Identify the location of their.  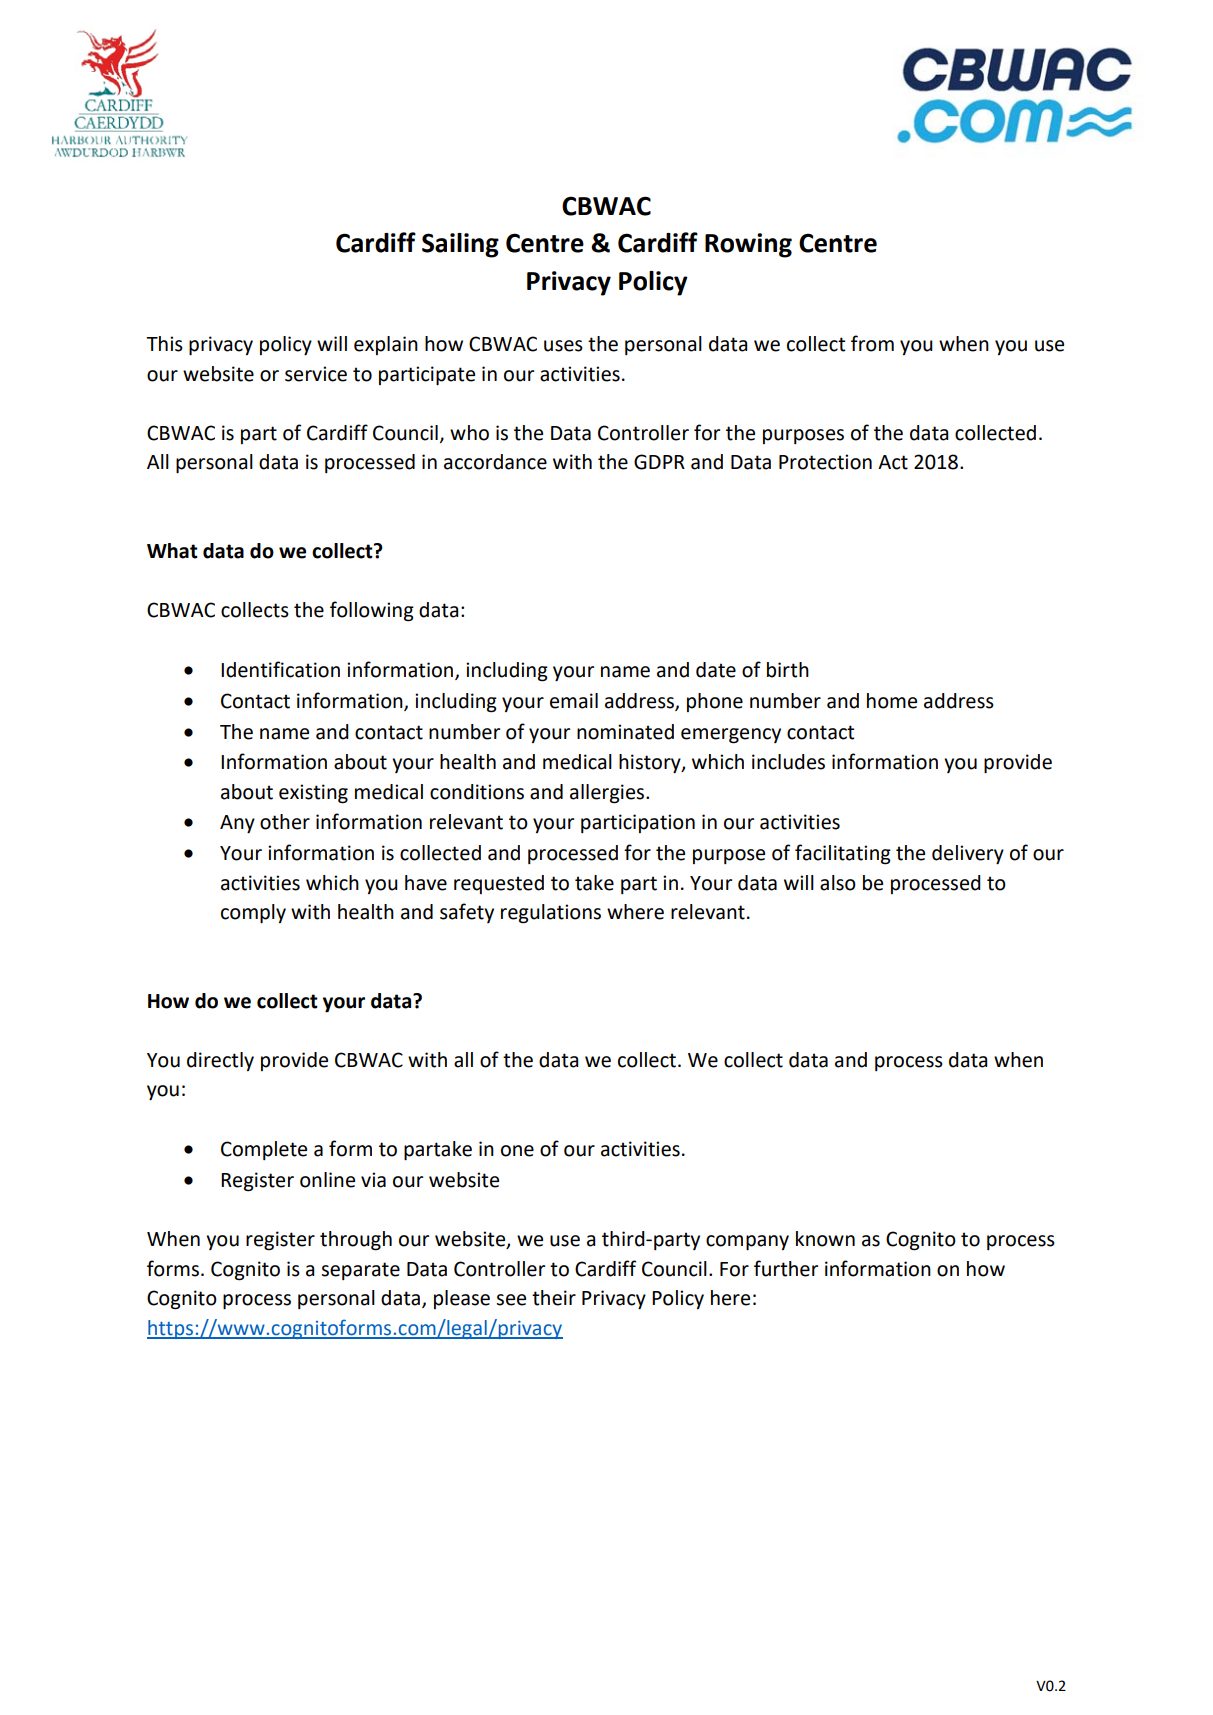
(554, 1298).
